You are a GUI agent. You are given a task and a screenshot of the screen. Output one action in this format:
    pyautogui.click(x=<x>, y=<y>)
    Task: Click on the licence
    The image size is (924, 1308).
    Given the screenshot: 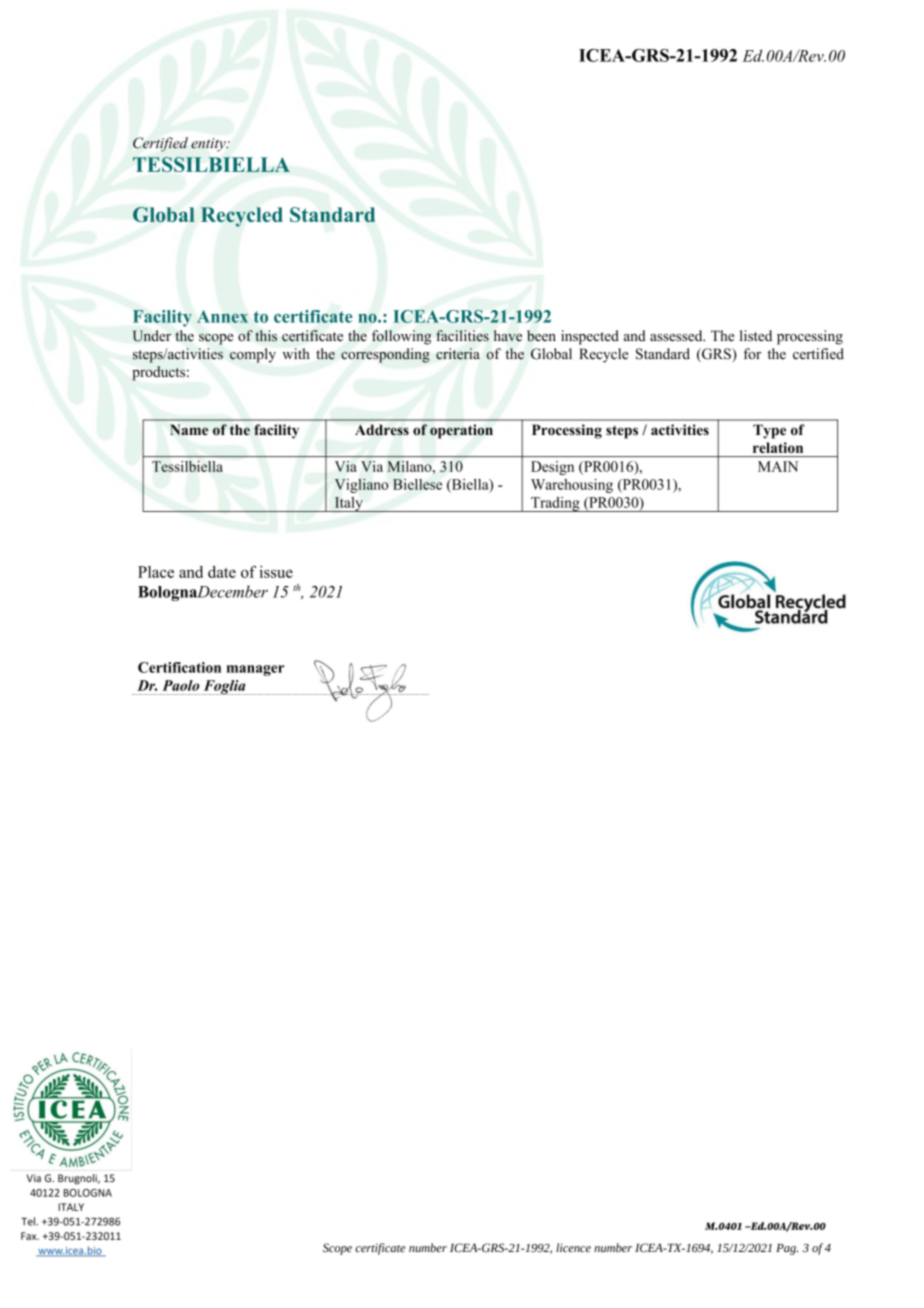 What is the action you would take?
    pyautogui.click(x=573, y=1247)
